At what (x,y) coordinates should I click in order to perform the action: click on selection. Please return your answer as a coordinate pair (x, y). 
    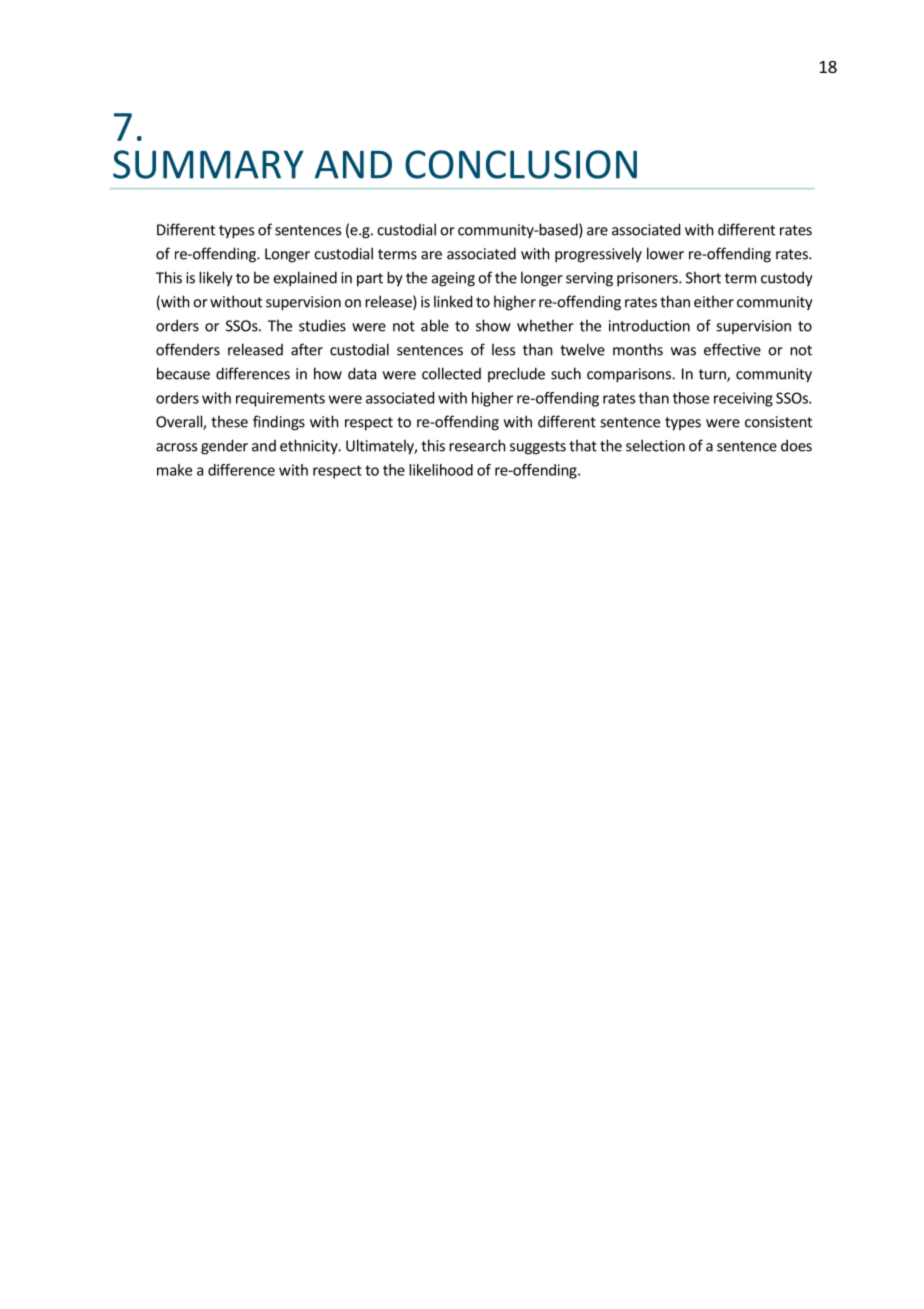
    Looking at the image, I should click on (655, 445).
